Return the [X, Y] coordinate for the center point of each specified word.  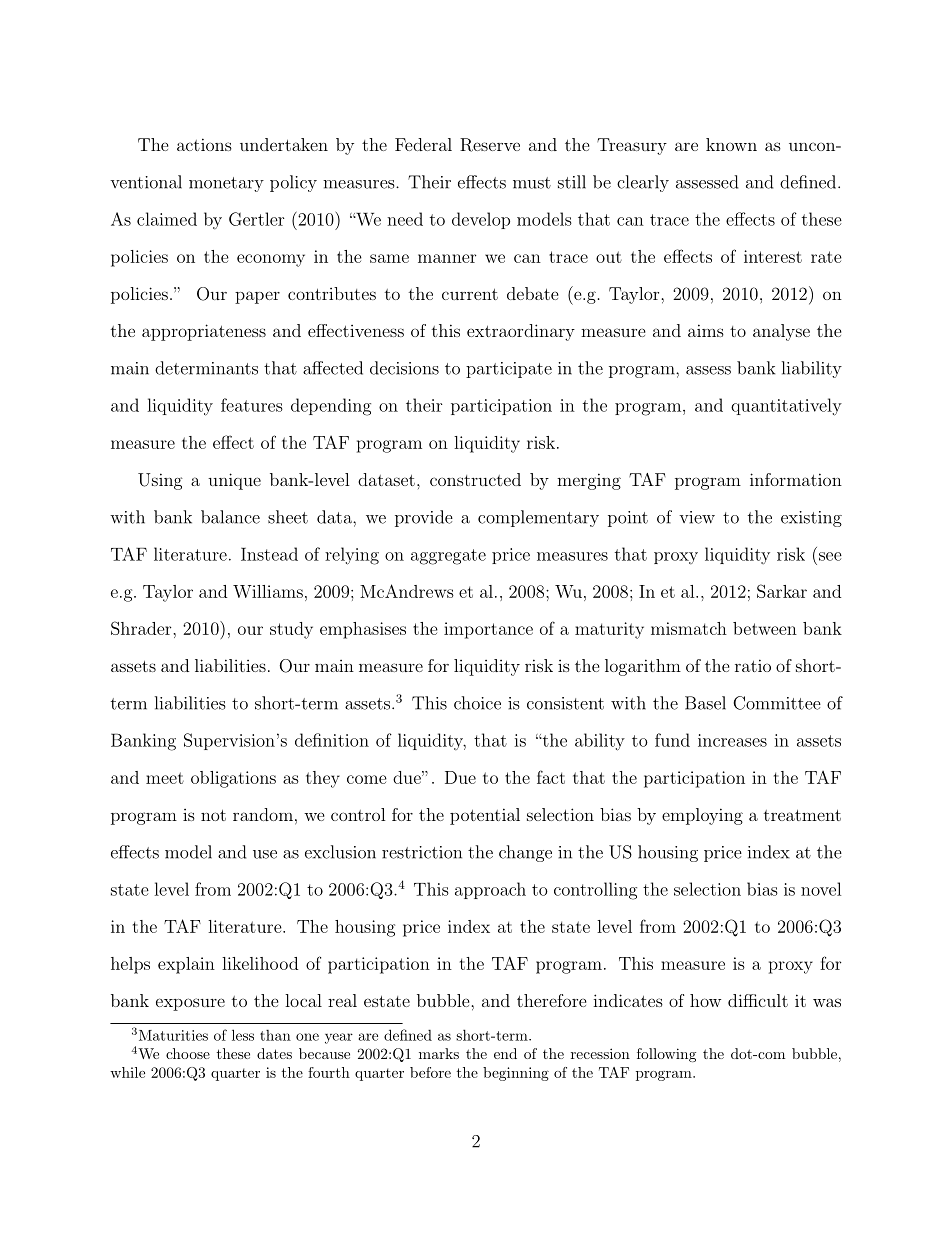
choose [188, 1053]
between [765, 628]
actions [204, 144]
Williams [268, 591]
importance [488, 630]
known [731, 144]
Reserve [490, 145]
